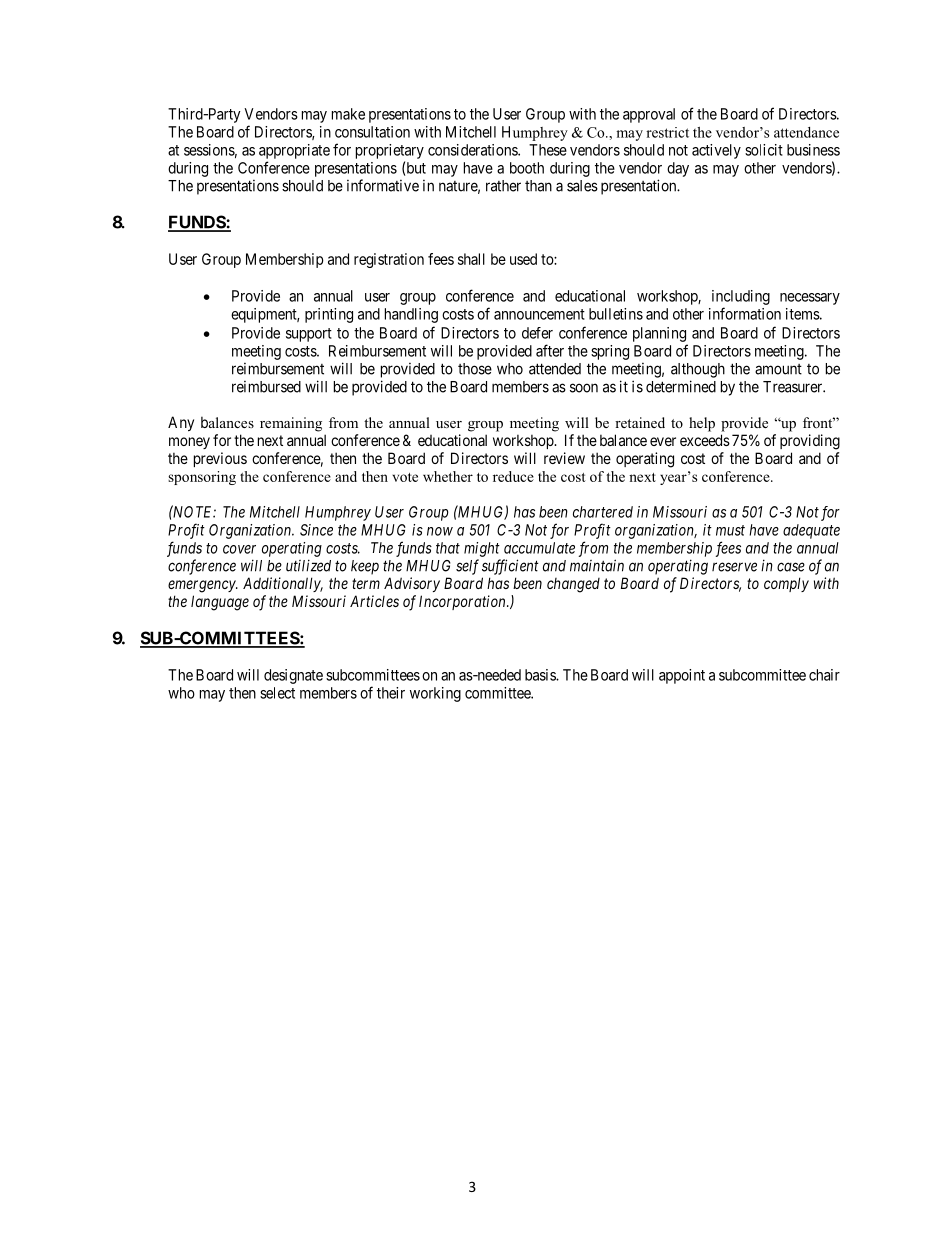 The height and width of the document is (1233, 952). Describe the element at coordinates (475, 369) in the document. I see `those` at that location.
